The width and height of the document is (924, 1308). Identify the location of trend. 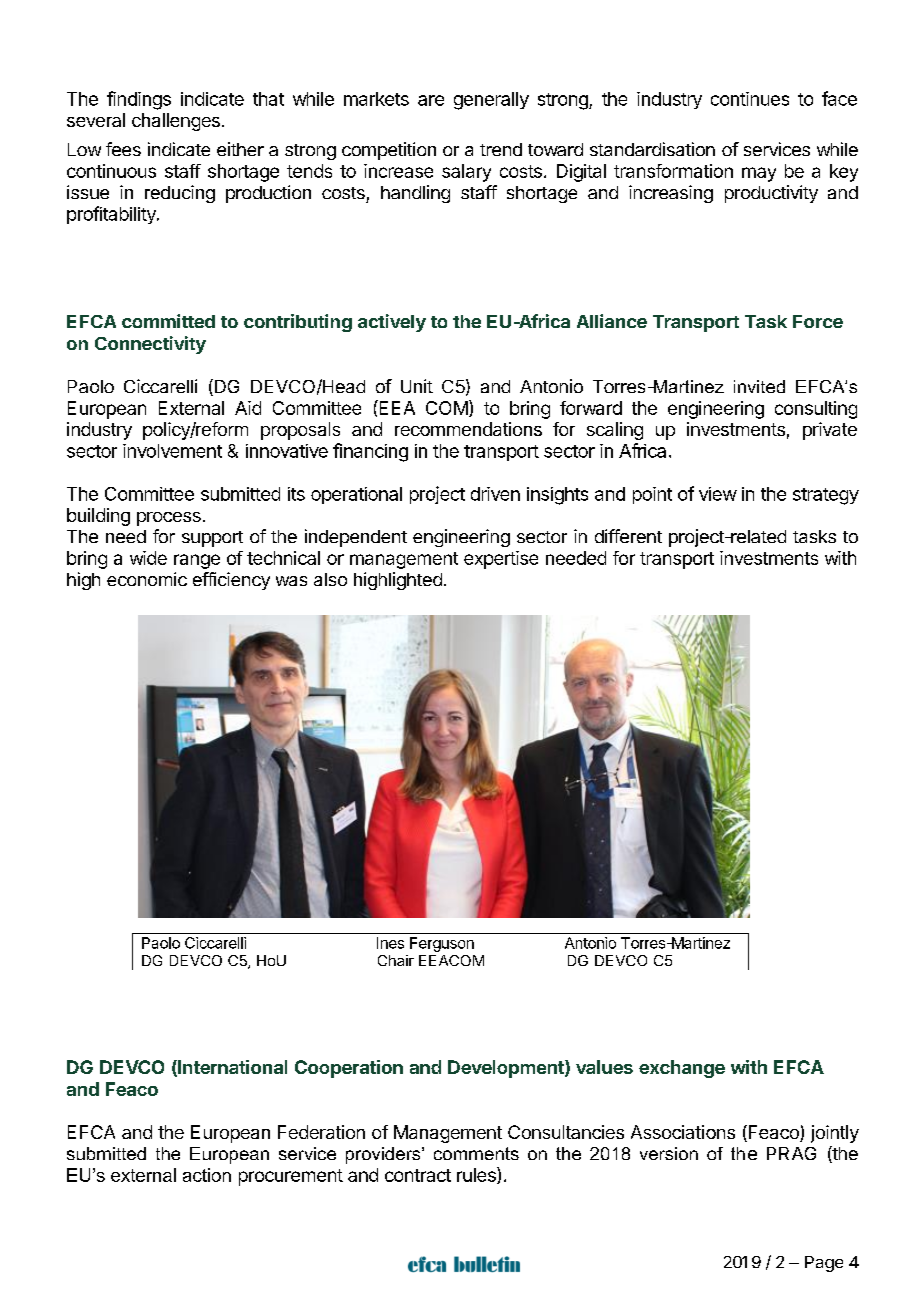
(501, 149).
